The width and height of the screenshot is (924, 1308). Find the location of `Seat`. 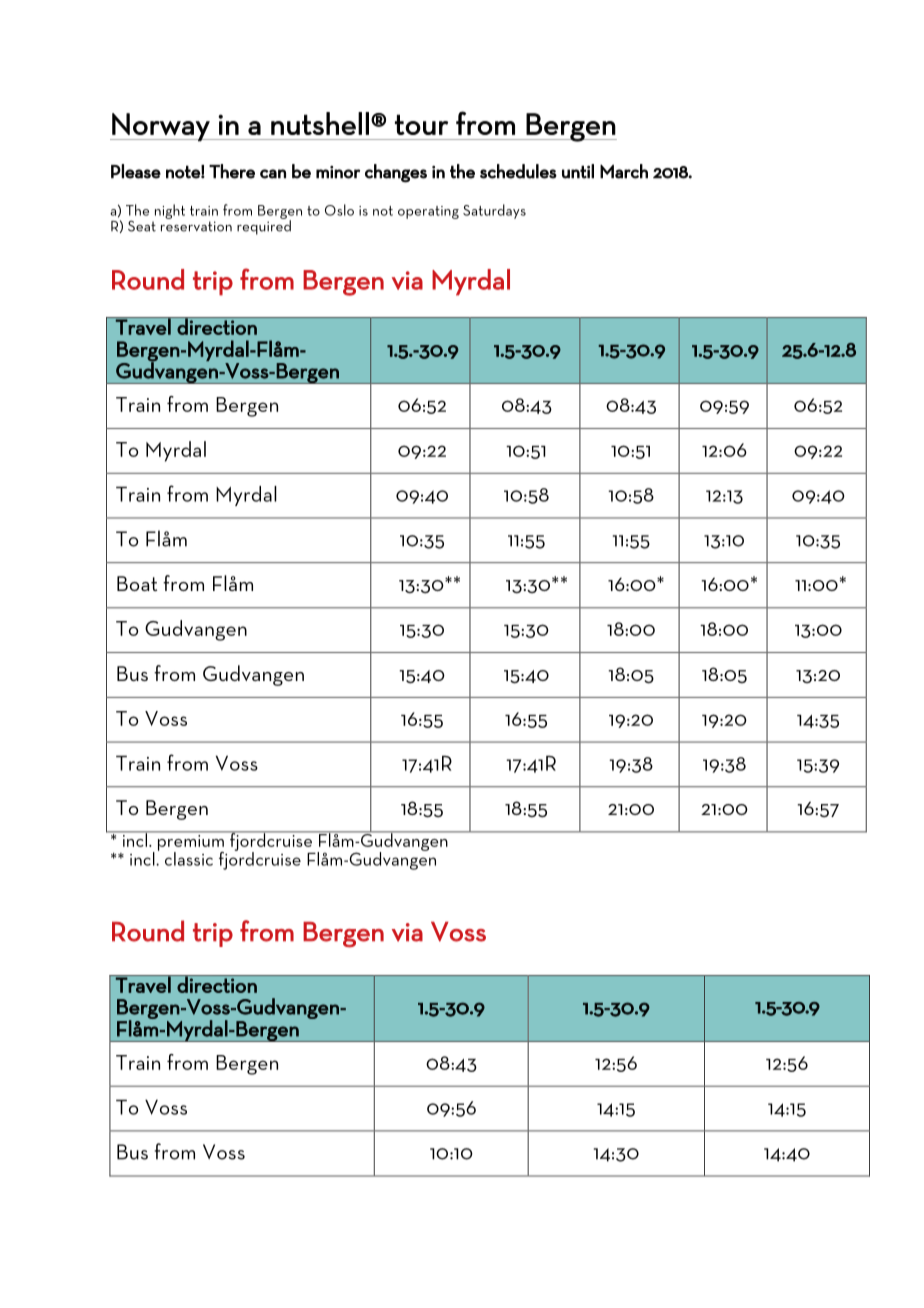

Seat is located at coordinates (142, 226).
